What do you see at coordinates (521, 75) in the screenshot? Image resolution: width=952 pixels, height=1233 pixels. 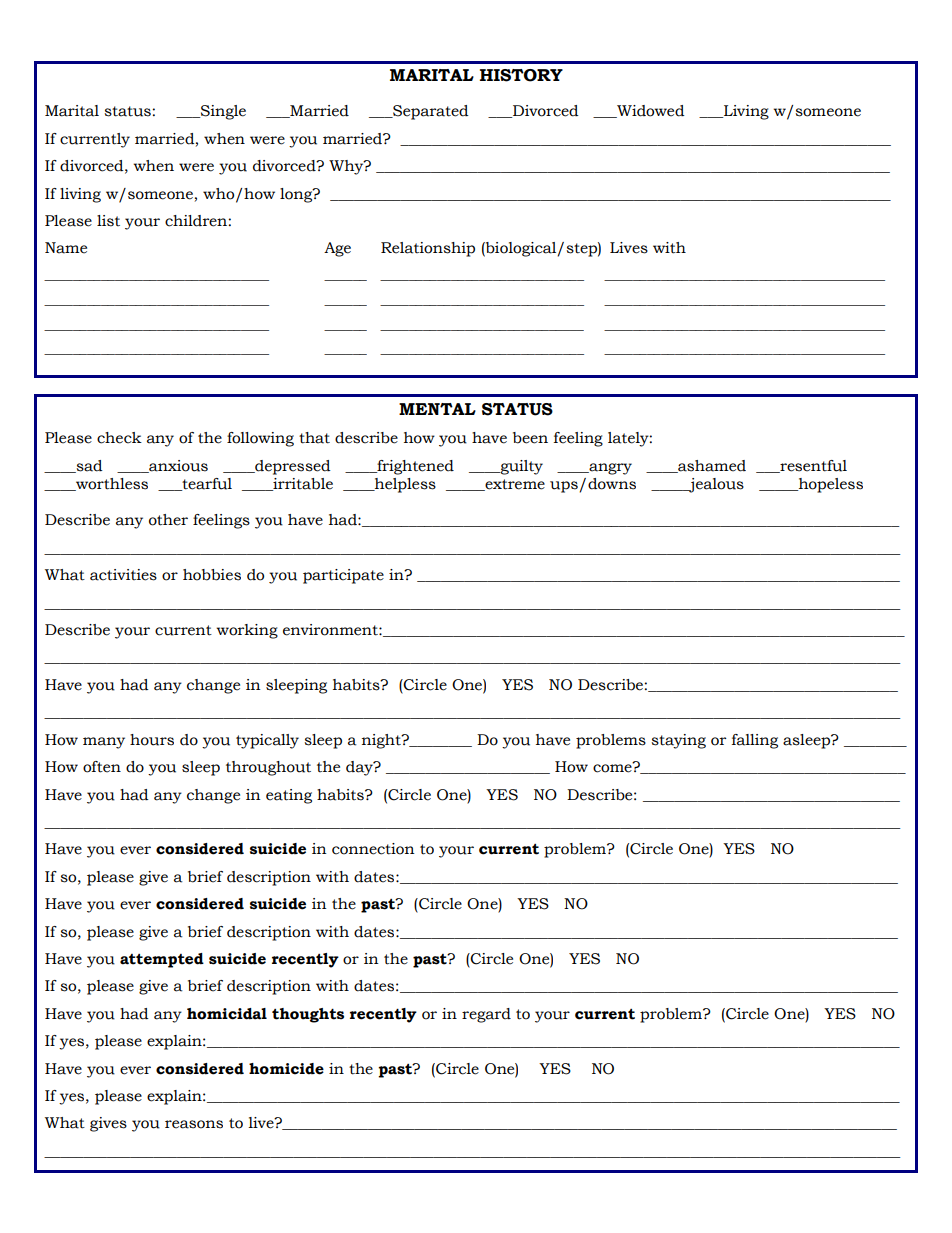 I see `HISTORY` at bounding box center [521, 75].
